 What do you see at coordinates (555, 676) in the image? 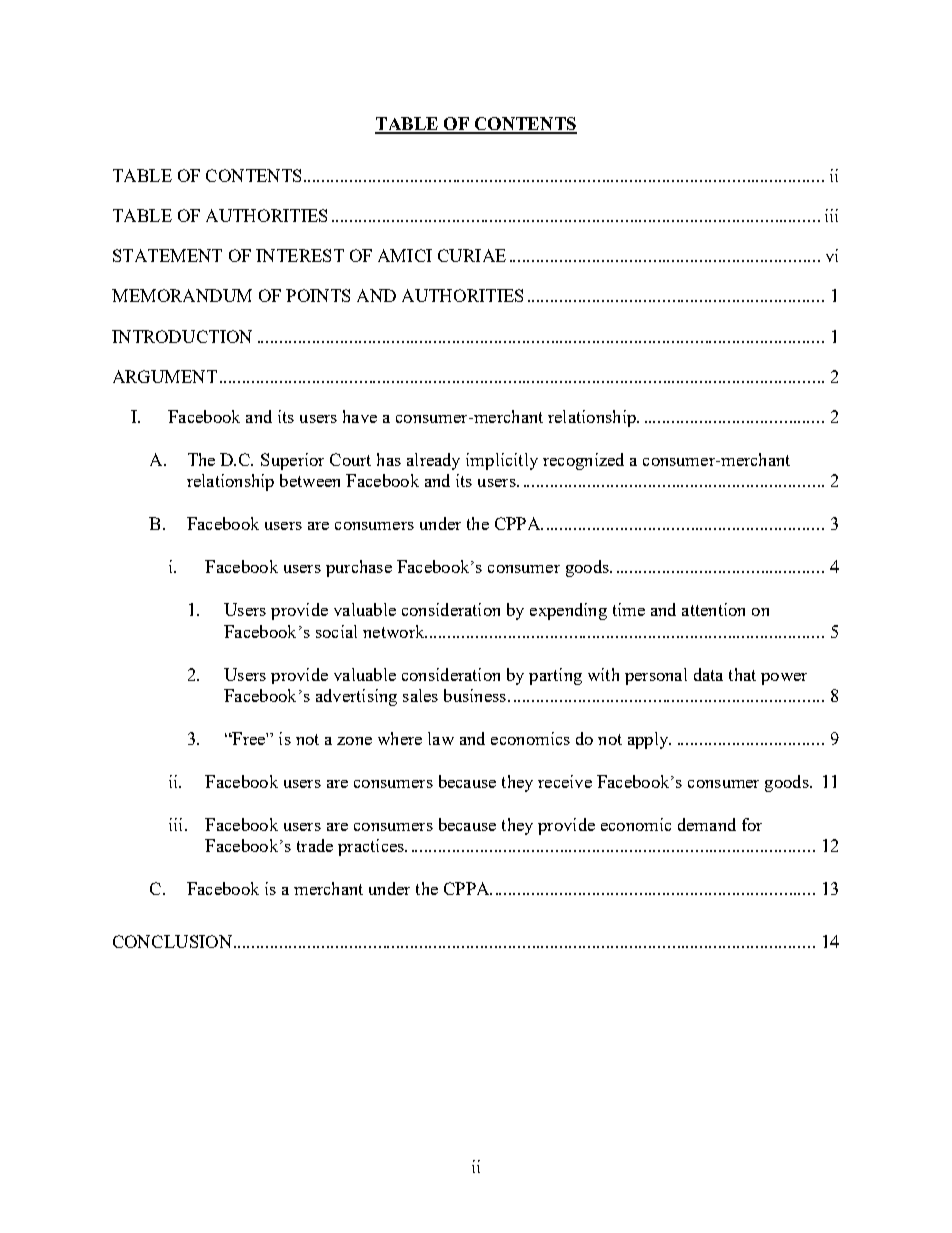
I see `parting` at bounding box center [555, 676].
